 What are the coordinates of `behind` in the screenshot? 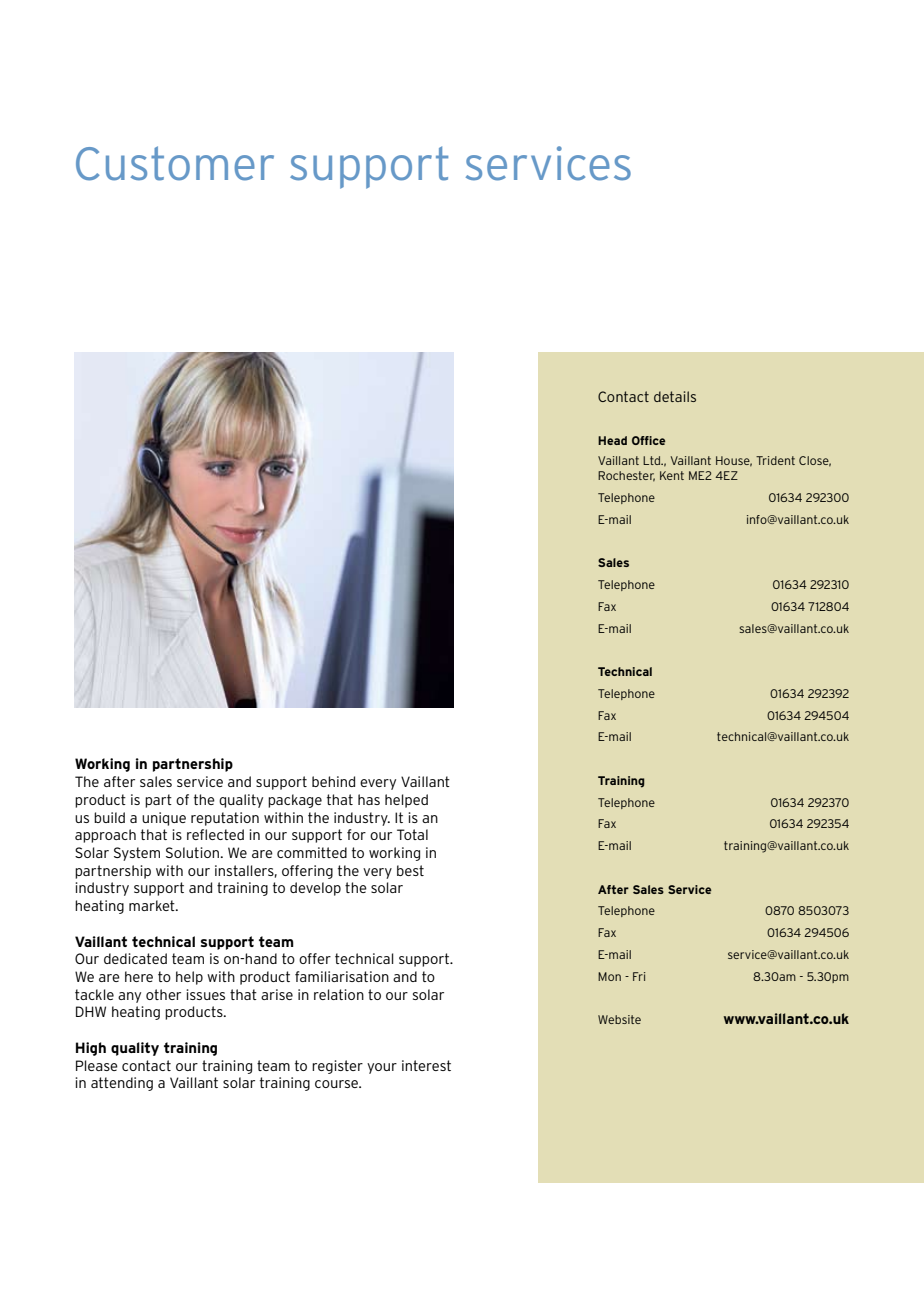 It's located at (333, 781).
